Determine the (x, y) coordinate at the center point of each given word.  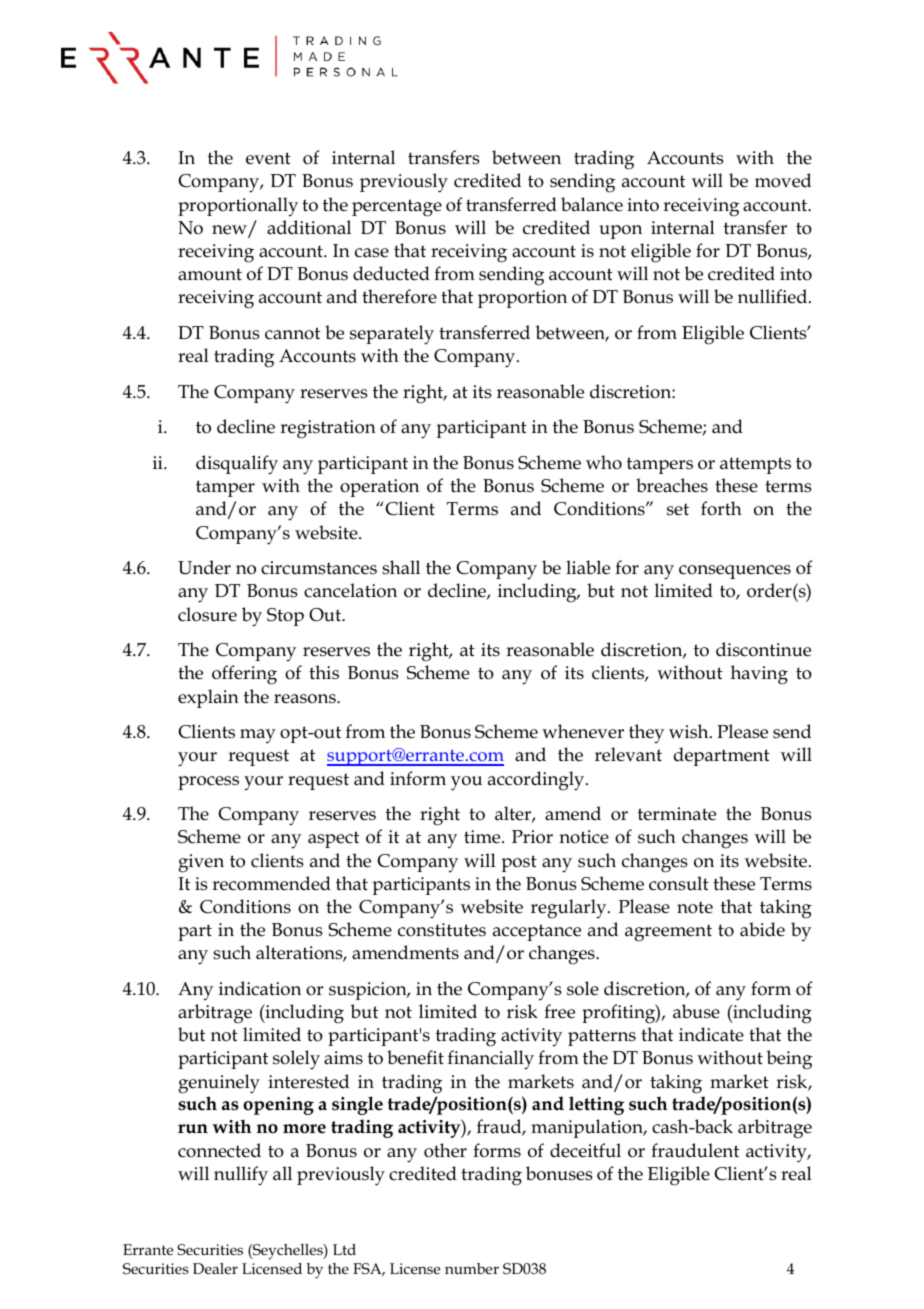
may (258, 736)
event (268, 158)
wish (690, 731)
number (472, 1268)
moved (783, 180)
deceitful (585, 1150)
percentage (397, 208)
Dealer (215, 1268)
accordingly (537, 781)
